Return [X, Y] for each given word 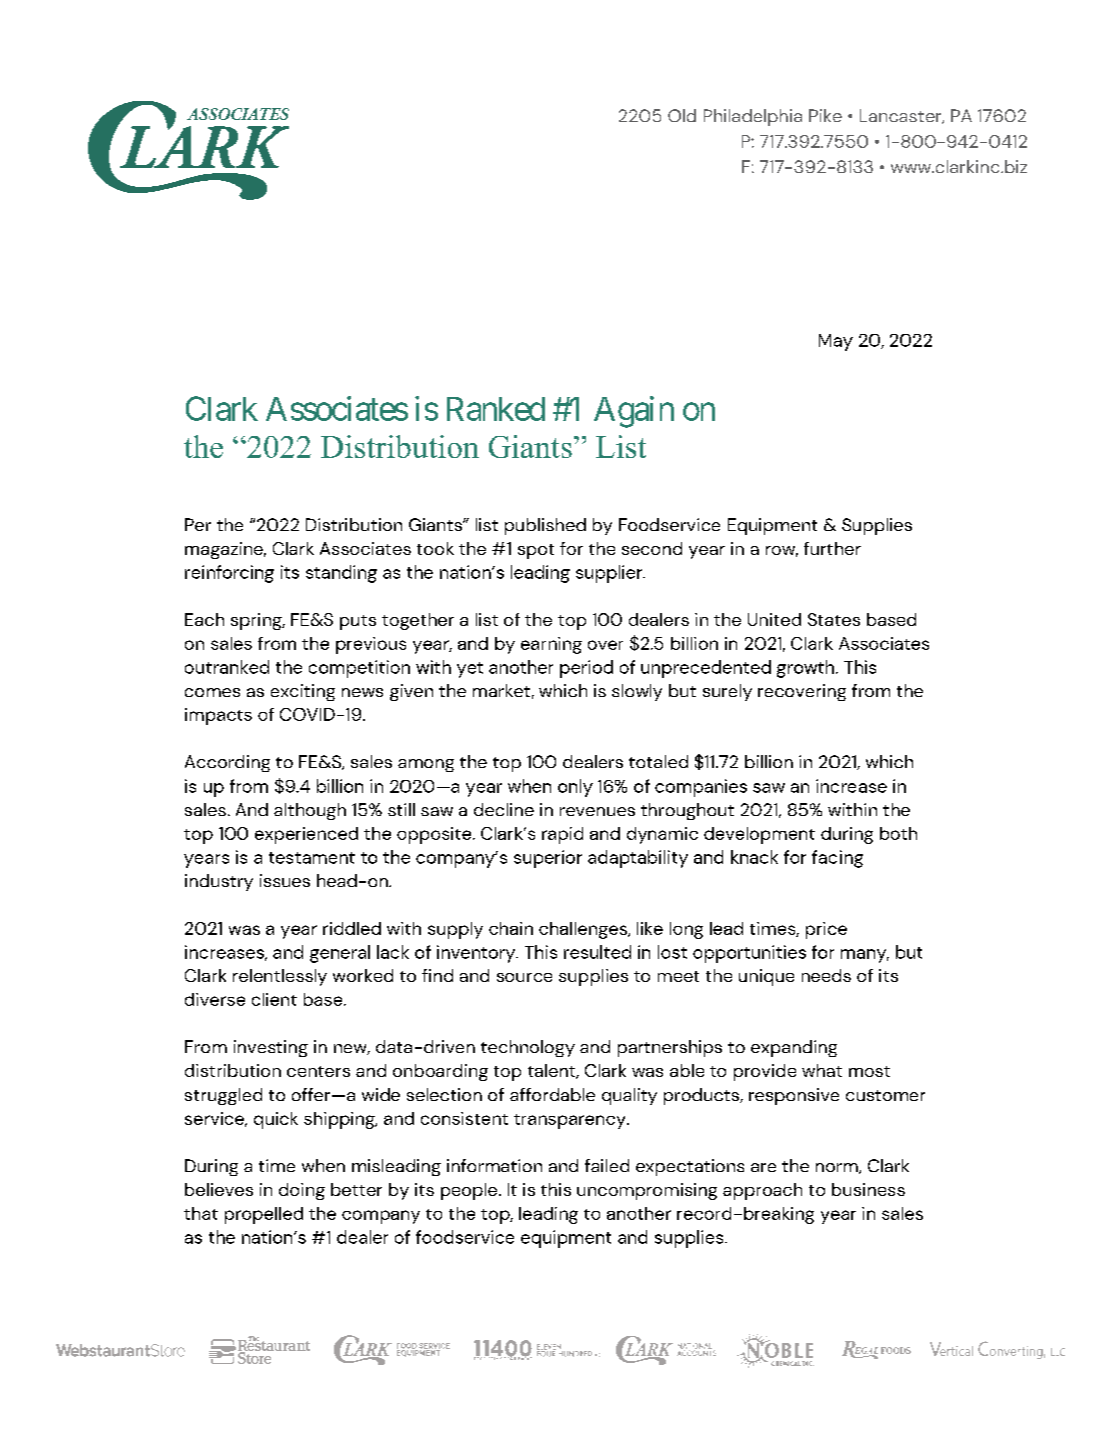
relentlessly [280, 977]
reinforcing [229, 574]
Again [634, 412]
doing [302, 1191]
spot [536, 551]
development [759, 835]
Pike [825, 115]
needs [826, 975]
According [227, 763]
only [575, 788]
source [524, 977]
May [836, 342]
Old [682, 115]
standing [341, 574]
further [832, 548]
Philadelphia [753, 117]
